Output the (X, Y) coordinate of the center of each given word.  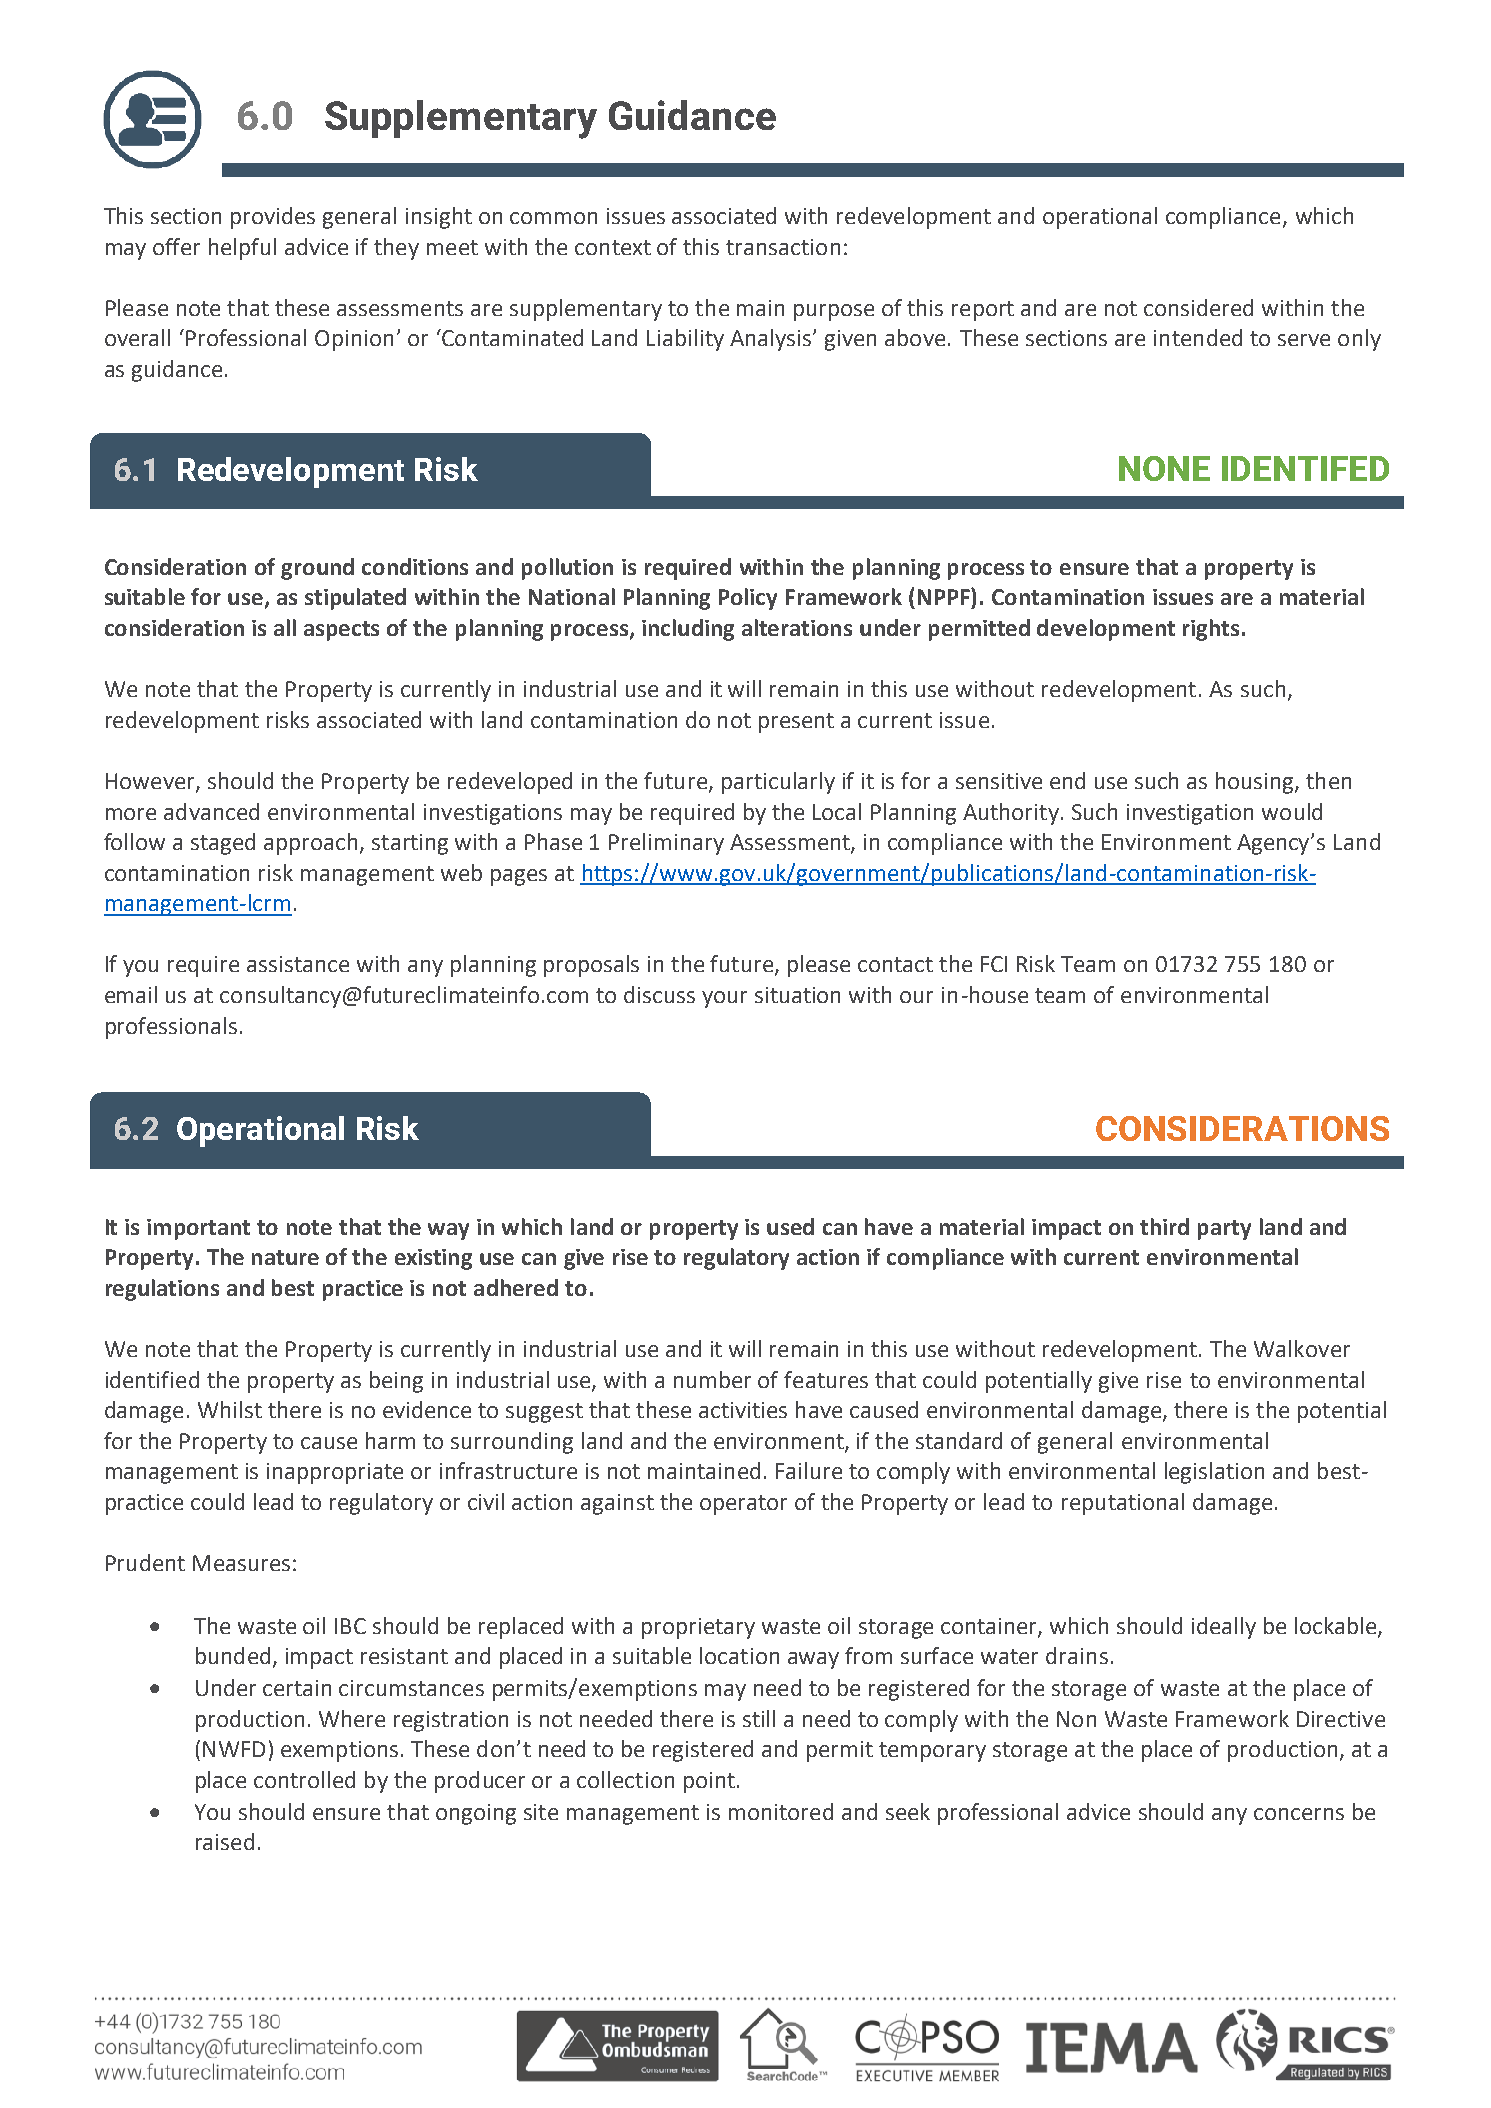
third (1164, 1226)
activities (743, 1410)
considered (1198, 307)
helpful (242, 249)
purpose (834, 312)
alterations (797, 627)
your (724, 999)
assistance (298, 964)
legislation (1214, 1473)
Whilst (230, 1409)
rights (1211, 630)
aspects (341, 631)
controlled (304, 1779)
